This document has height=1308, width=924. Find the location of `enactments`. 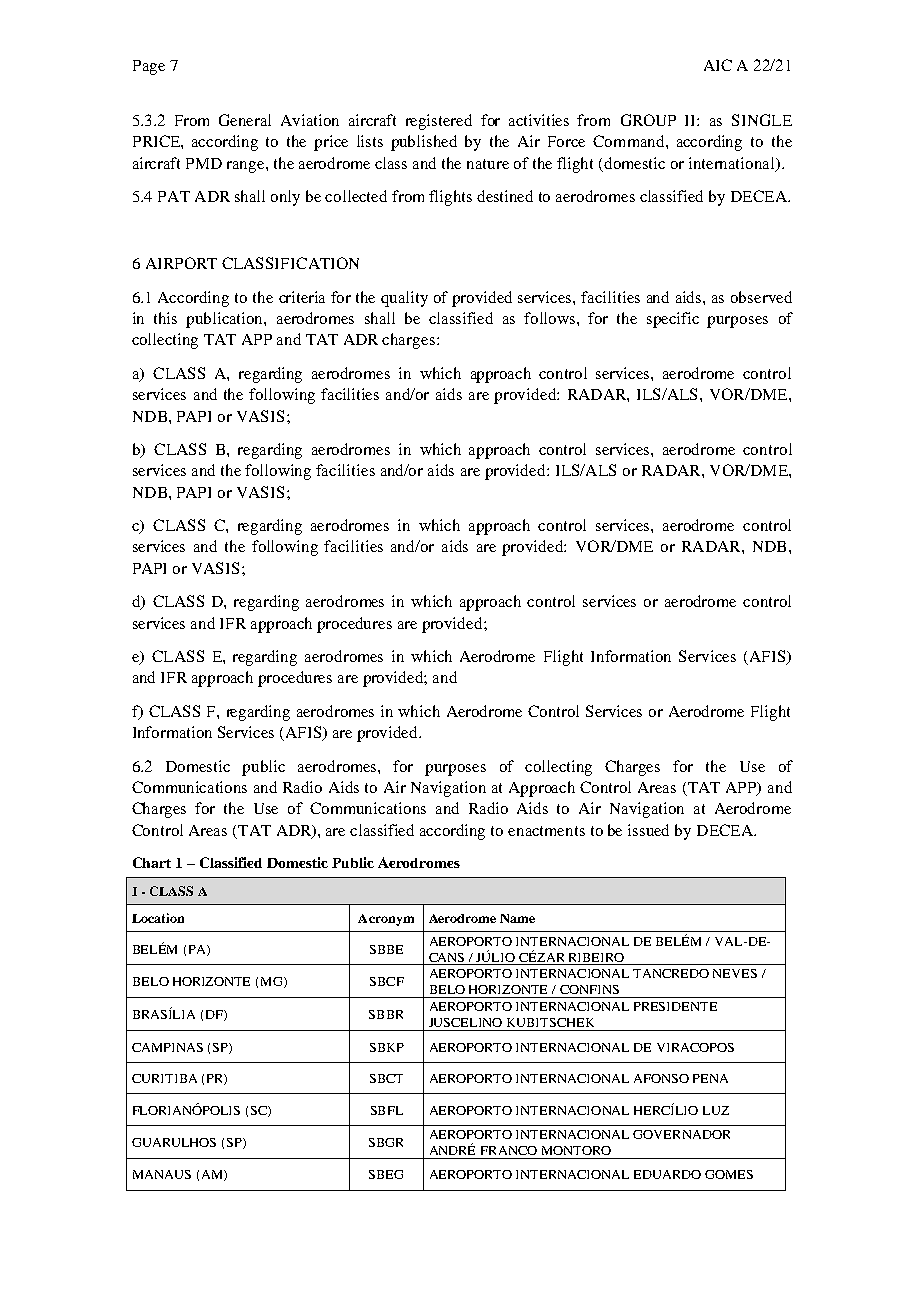

enactments is located at coordinates (546, 831).
